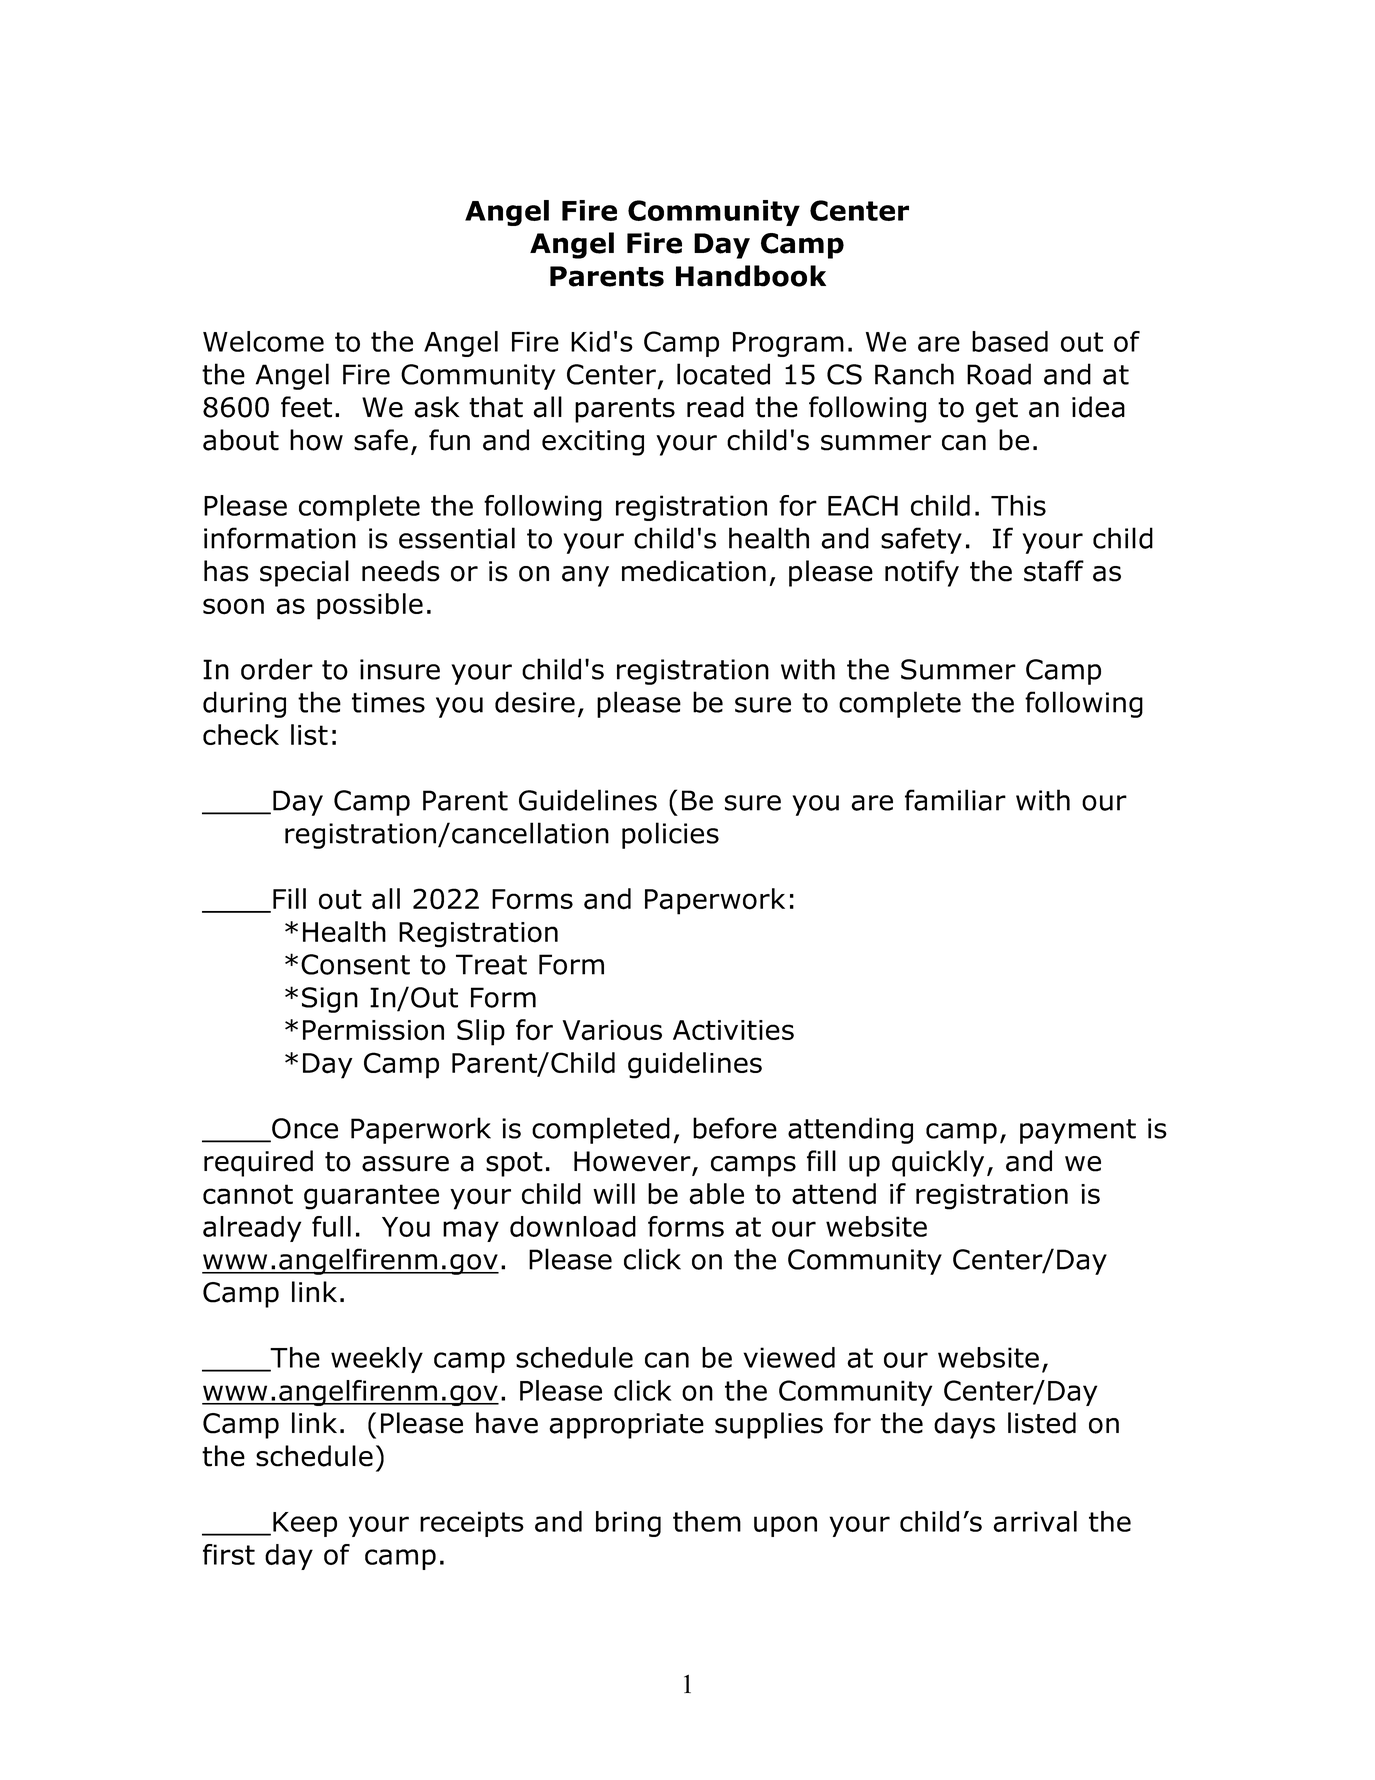 The width and height of the screenshot is (1375, 1780). What do you see at coordinates (1010, 341) in the screenshot?
I see `based` at bounding box center [1010, 341].
